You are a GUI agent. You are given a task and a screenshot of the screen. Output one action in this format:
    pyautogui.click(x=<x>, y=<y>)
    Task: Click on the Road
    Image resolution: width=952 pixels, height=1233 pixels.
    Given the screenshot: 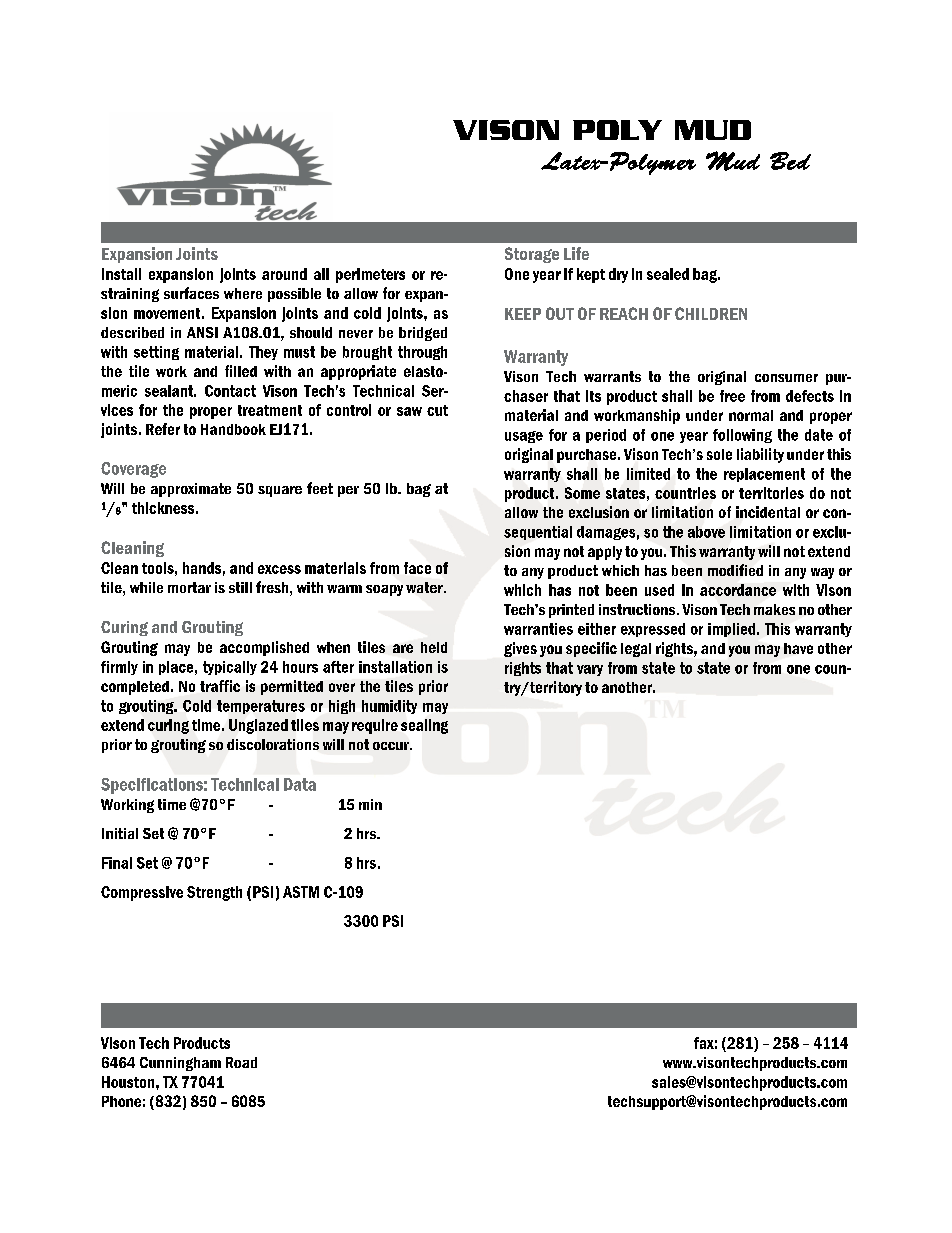 What is the action you would take?
    pyautogui.click(x=241, y=1062)
